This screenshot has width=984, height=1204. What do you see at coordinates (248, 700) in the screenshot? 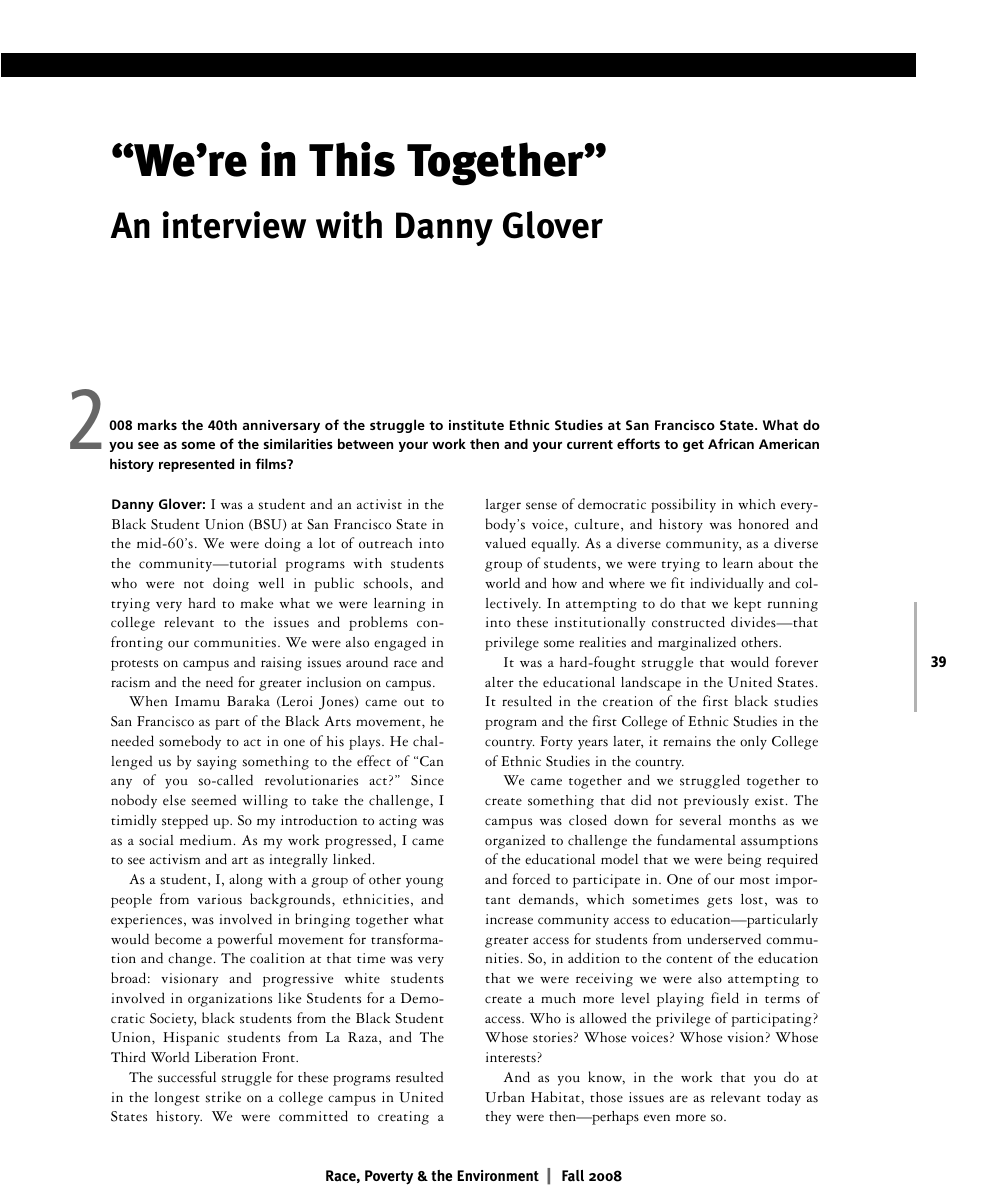
I see `Baraka` at bounding box center [248, 700].
